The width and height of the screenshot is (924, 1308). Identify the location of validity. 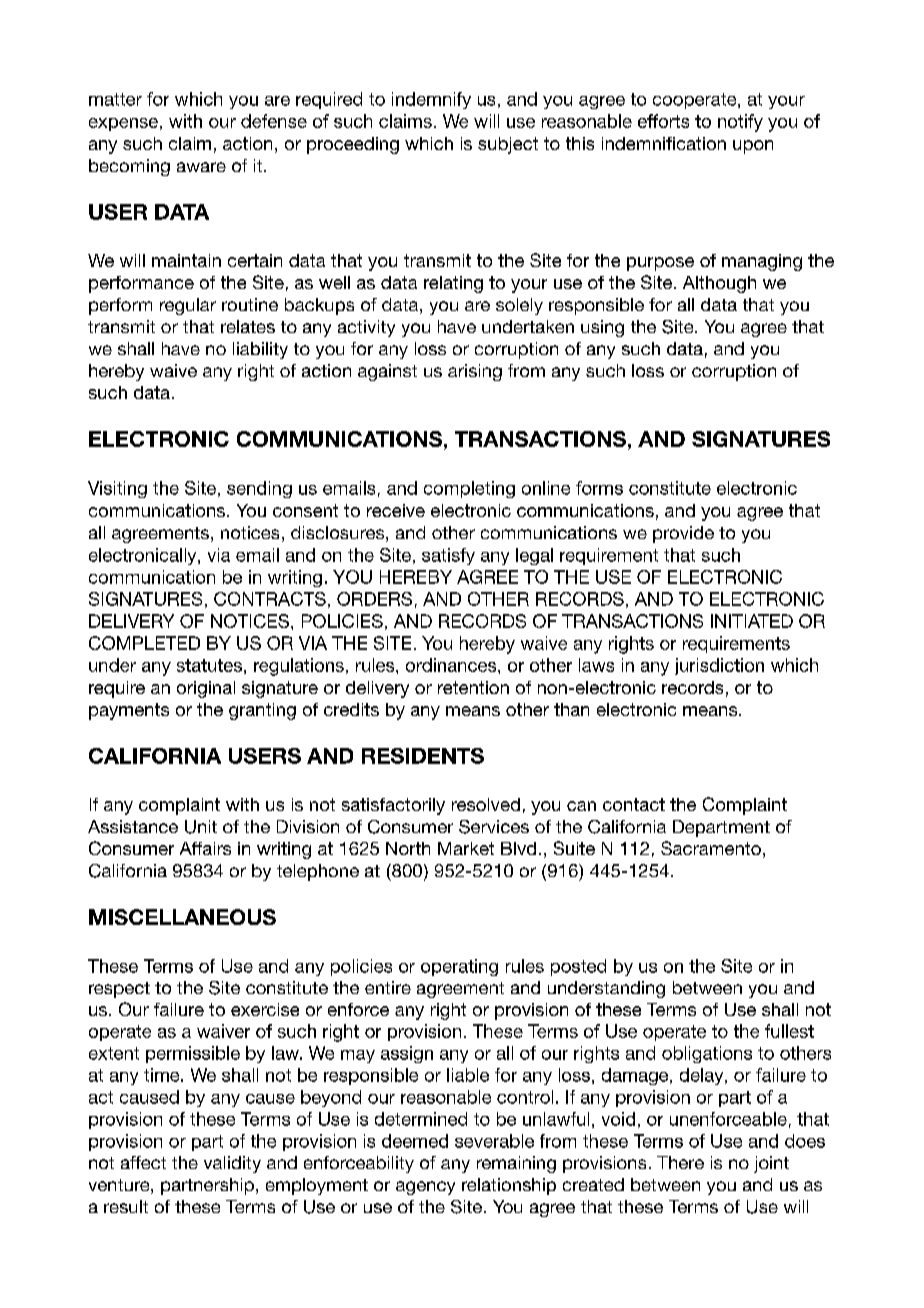
(232, 1164).
